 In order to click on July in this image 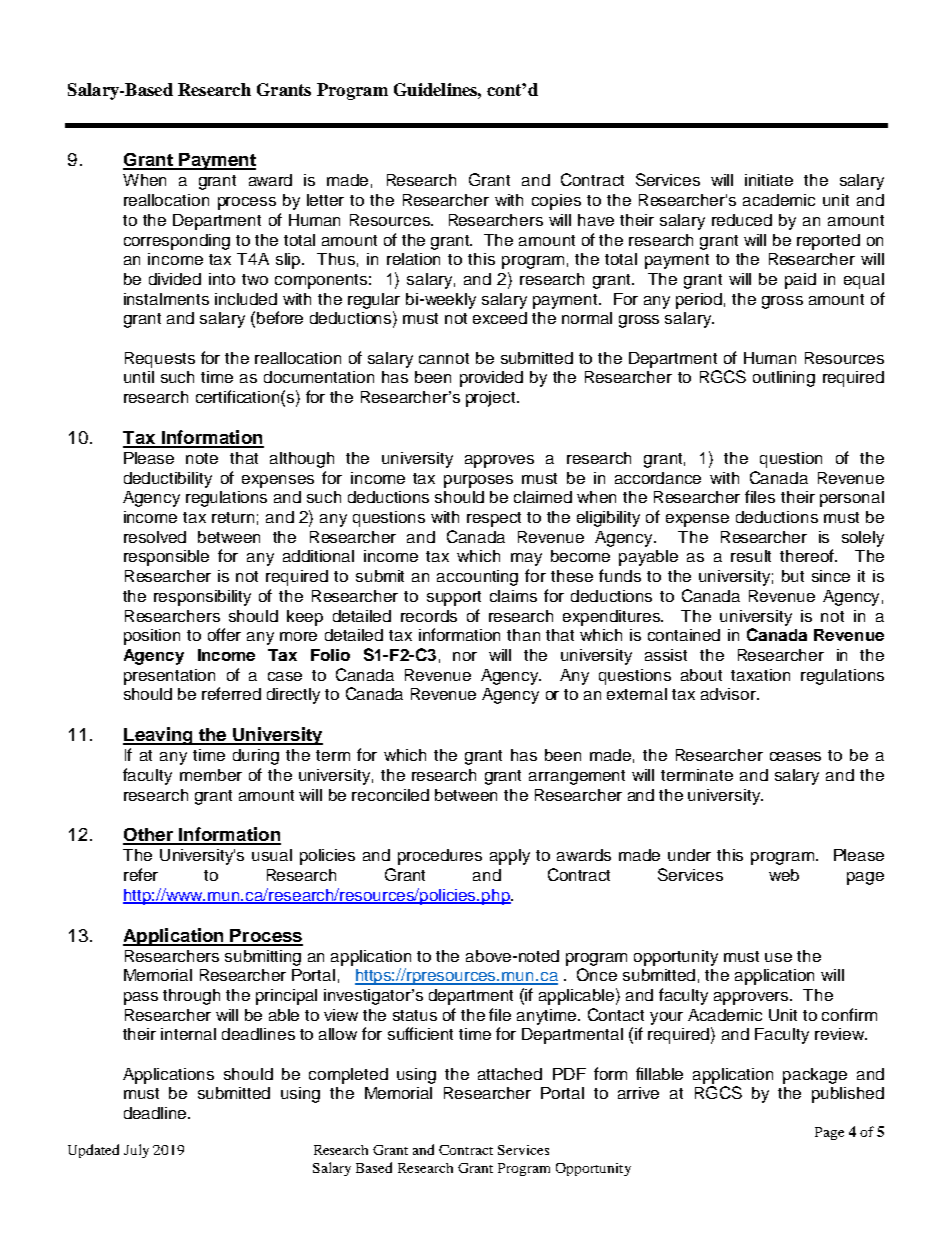, I will do `click(136, 1151)`.
